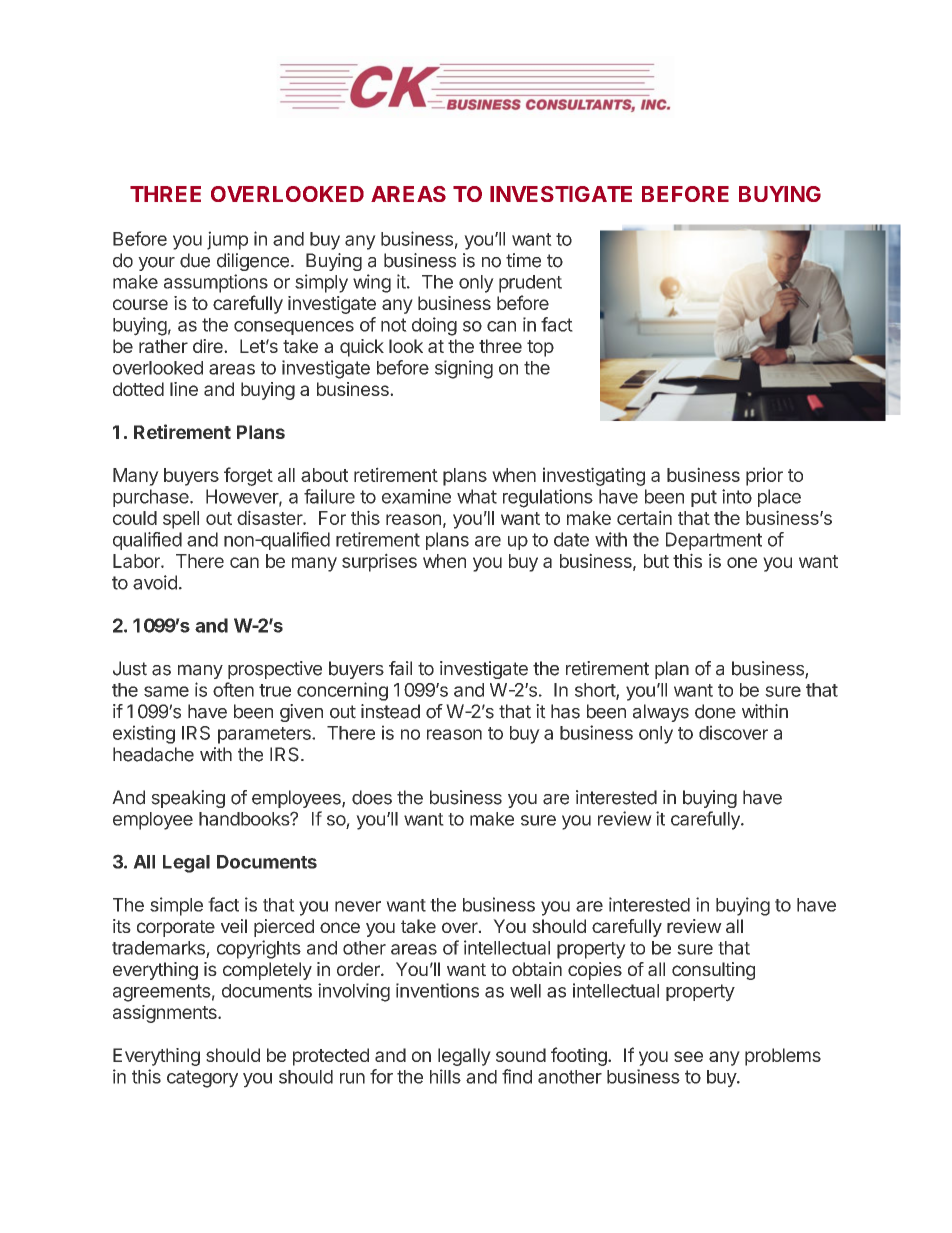 The image size is (952, 1233). What do you see at coordinates (358, 906) in the screenshot?
I see `never` at bounding box center [358, 906].
